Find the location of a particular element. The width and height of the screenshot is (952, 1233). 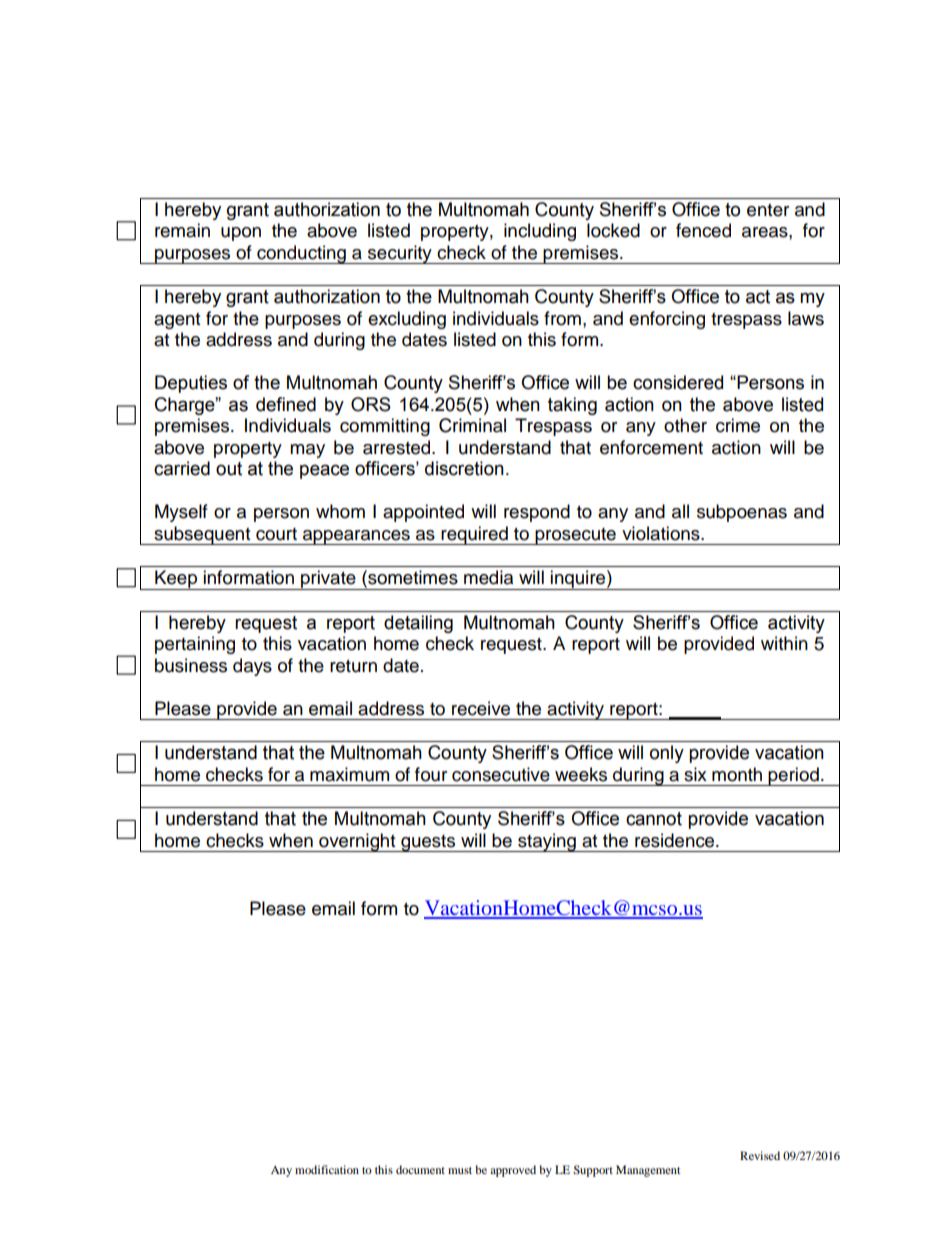

including is located at coordinates (540, 232).
